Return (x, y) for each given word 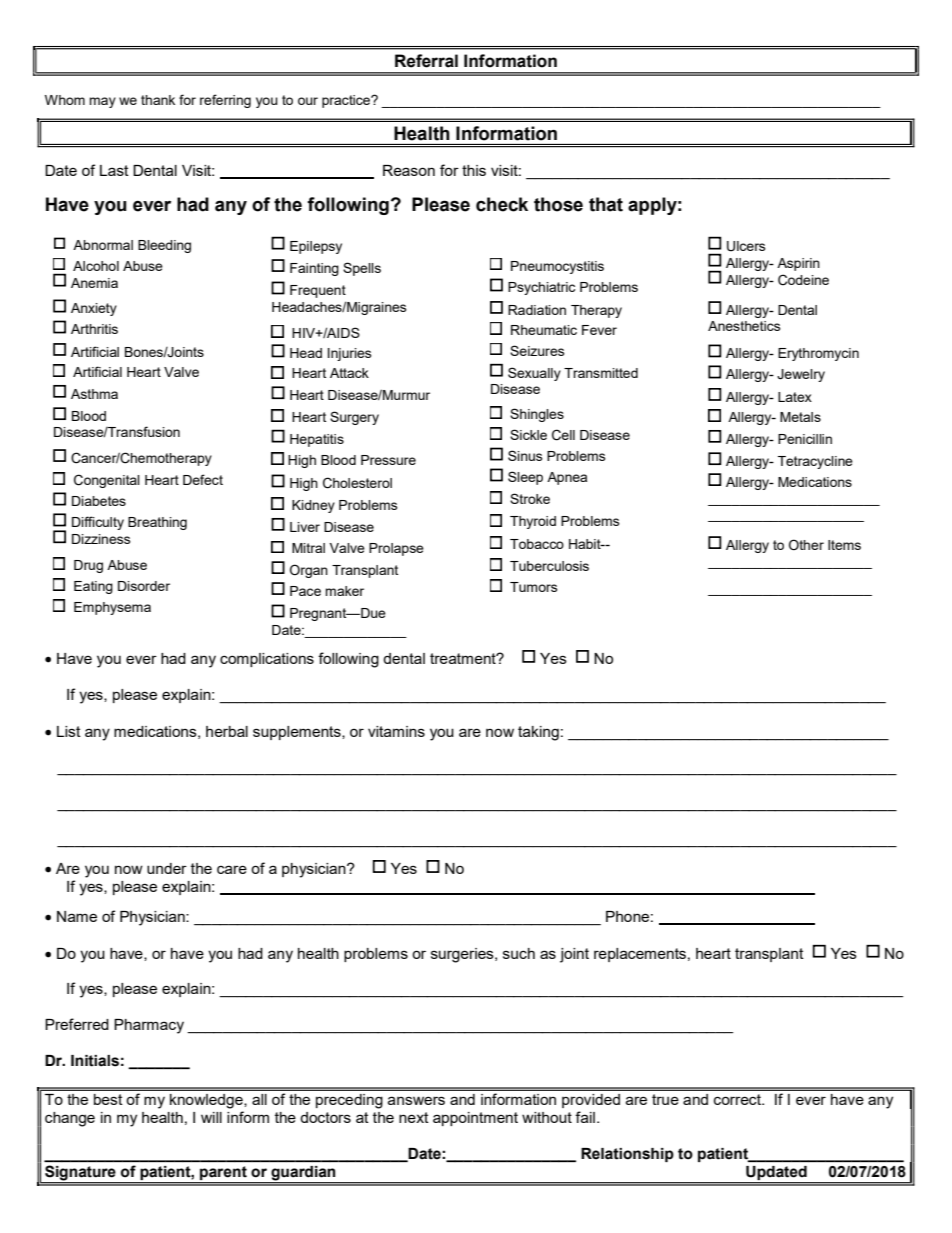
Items (844, 545)
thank (158, 100)
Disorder (144, 586)
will (211, 1117)
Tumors (534, 587)
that (606, 204)
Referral (426, 61)
